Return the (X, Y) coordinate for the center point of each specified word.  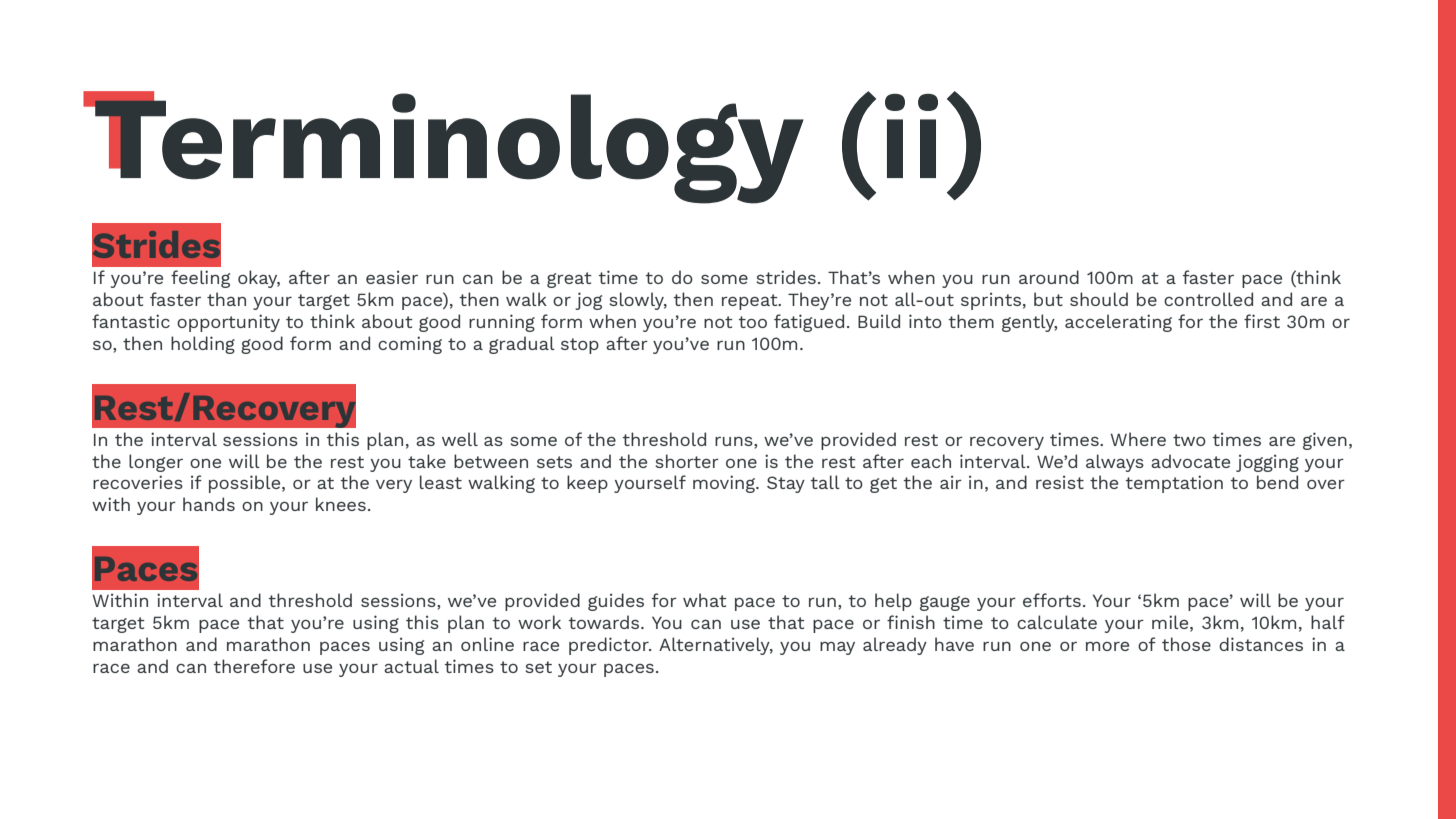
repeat (751, 302)
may (837, 648)
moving (725, 484)
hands (209, 504)
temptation (1174, 484)
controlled (1208, 299)
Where (1138, 439)
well (460, 439)
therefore (254, 666)
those (1186, 644)
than (226, 299)
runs (735, 441)
